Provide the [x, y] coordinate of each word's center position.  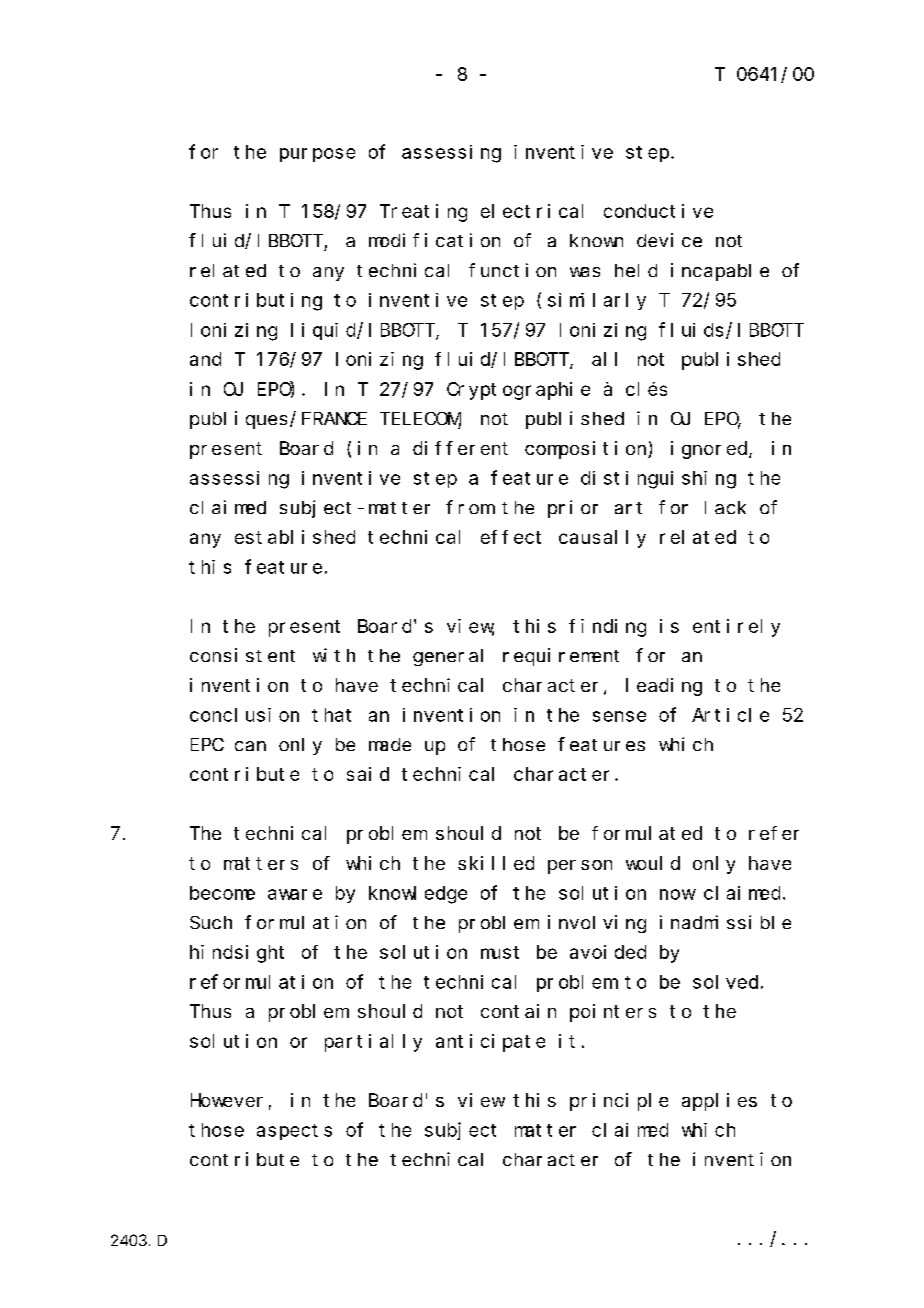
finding [607, 628]
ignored [710, 450]
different [460, 448]
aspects [294, 1132]
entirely [736, 628]
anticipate [490, 1043]
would [653, 863]
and [205, 359]
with [334, 655]
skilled [496, 863]
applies [719, 1102]
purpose [317, 155]
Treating [423, 213]
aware [295, 894]
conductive [658, 211]
